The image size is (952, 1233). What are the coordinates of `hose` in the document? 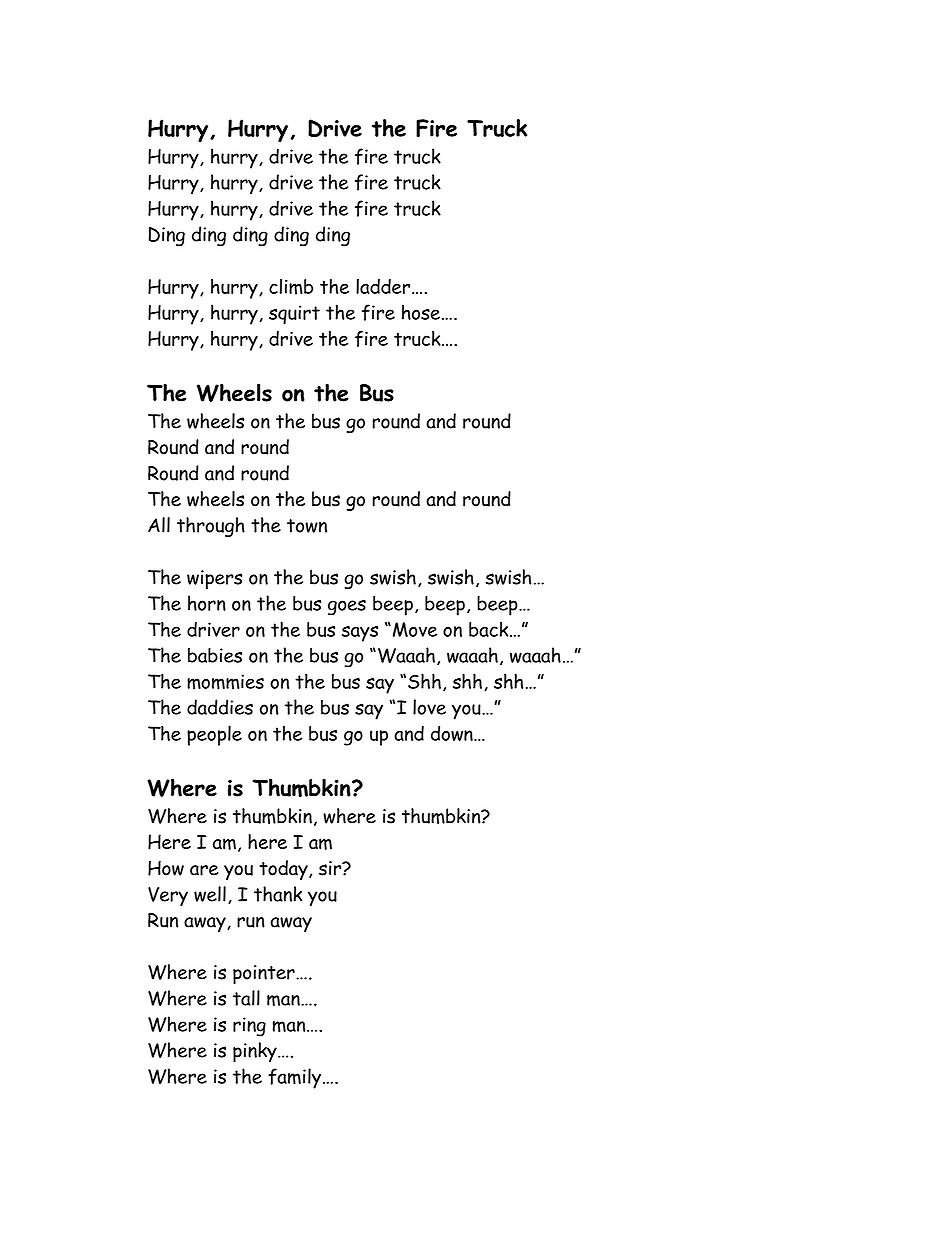 It's located at (421, 312).
